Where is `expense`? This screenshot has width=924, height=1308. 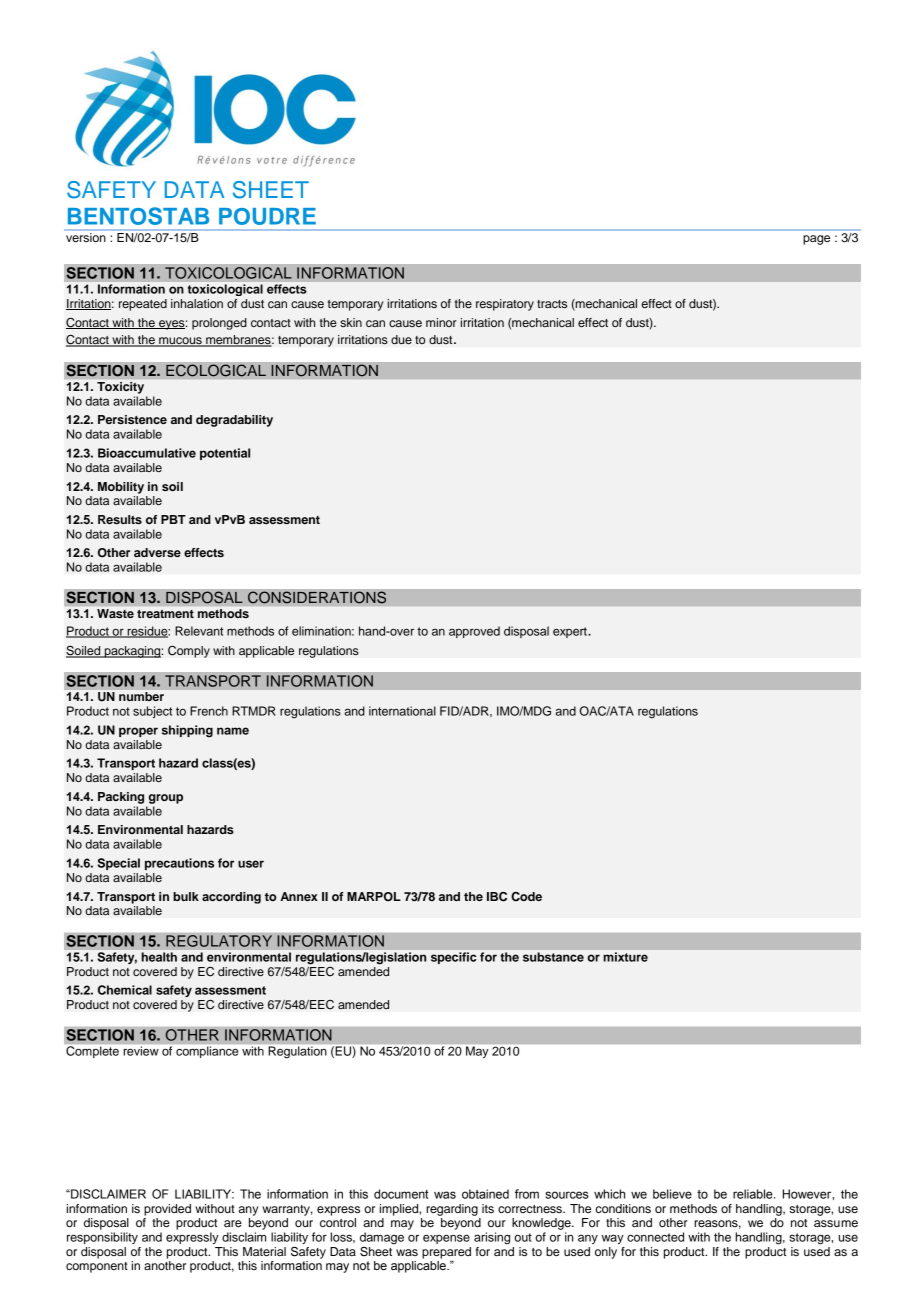 expense is located at coordinates (446, 1239).
